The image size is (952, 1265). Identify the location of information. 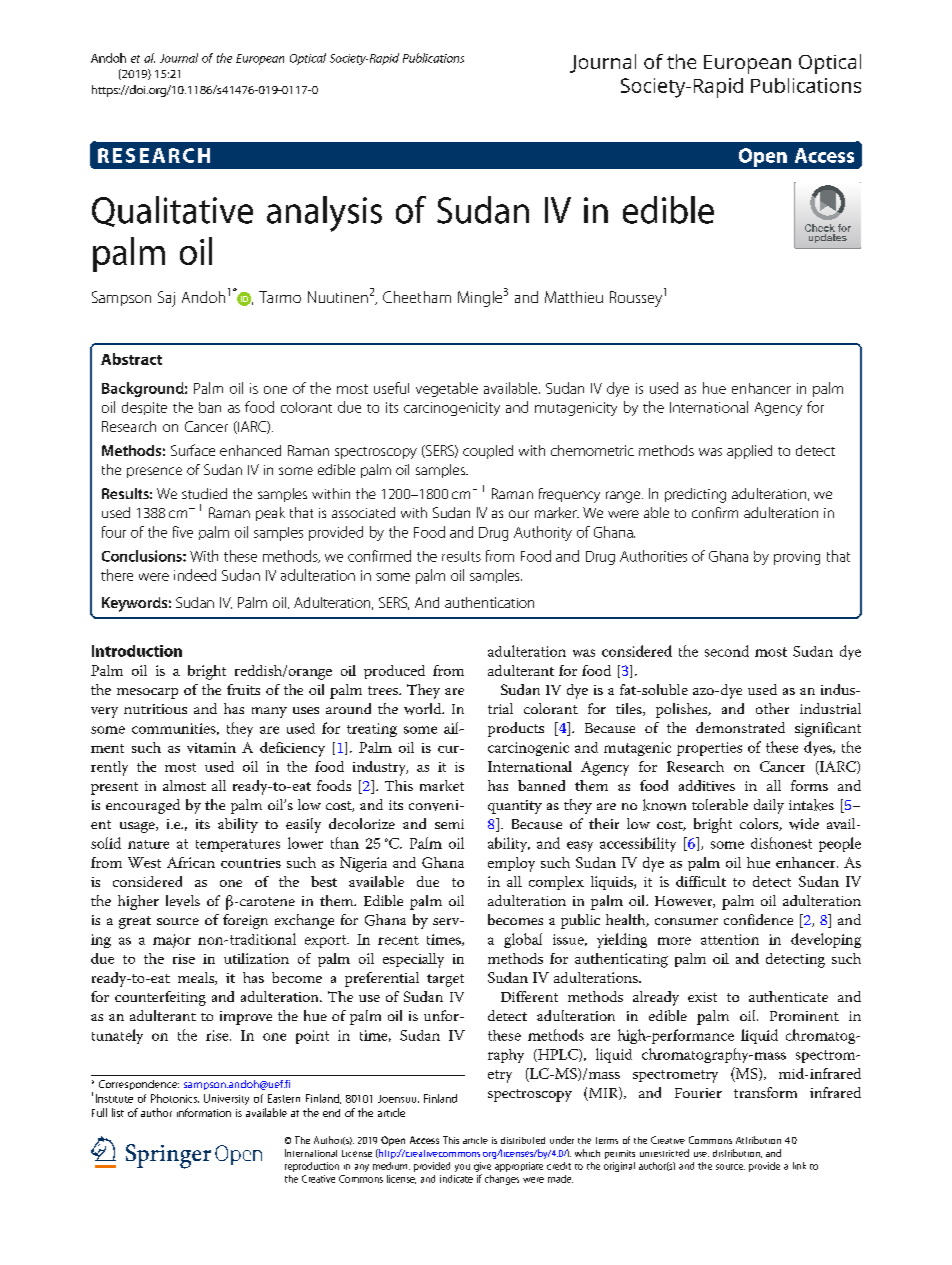
(204, 1112).
